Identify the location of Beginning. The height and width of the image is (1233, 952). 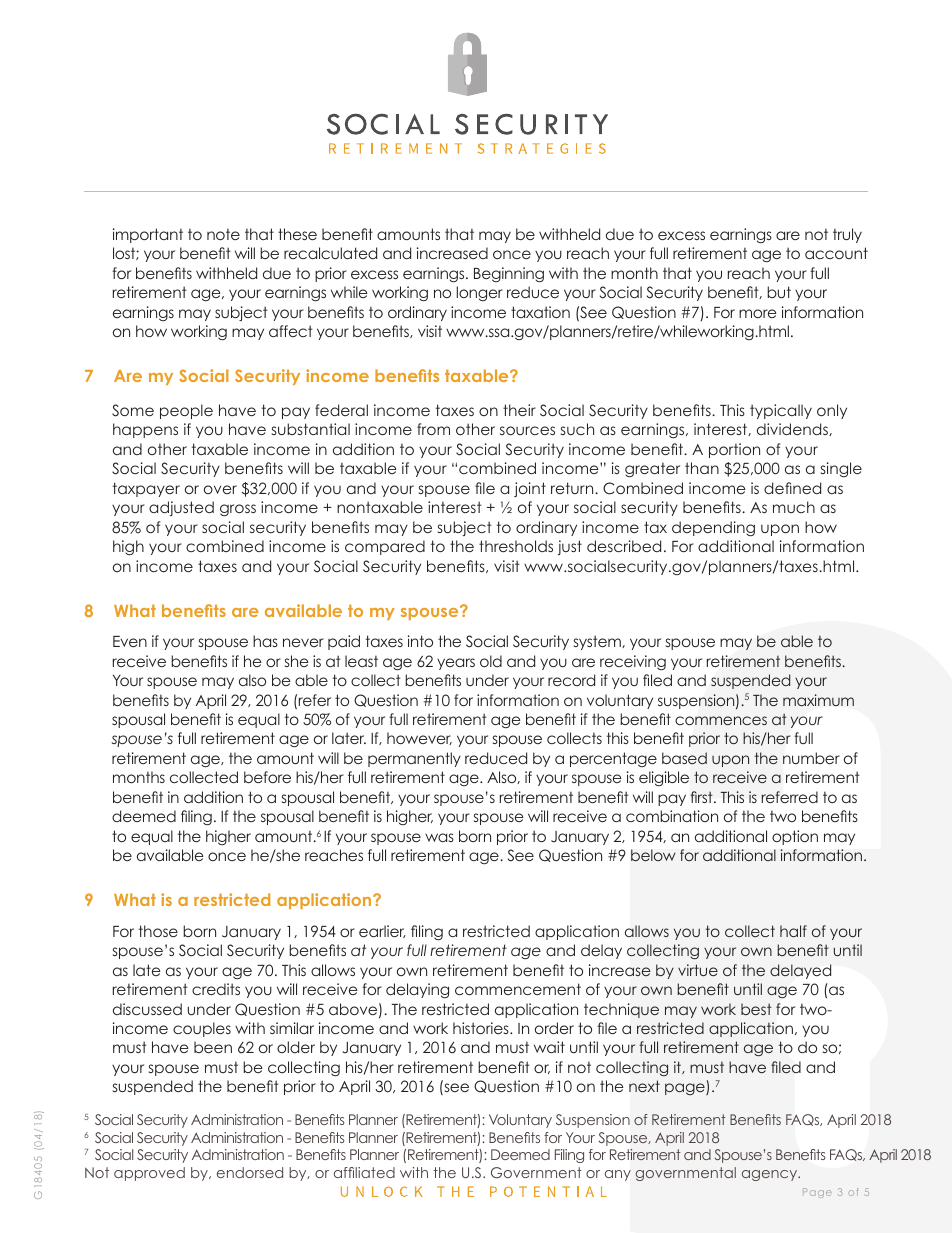
(509, 274).
